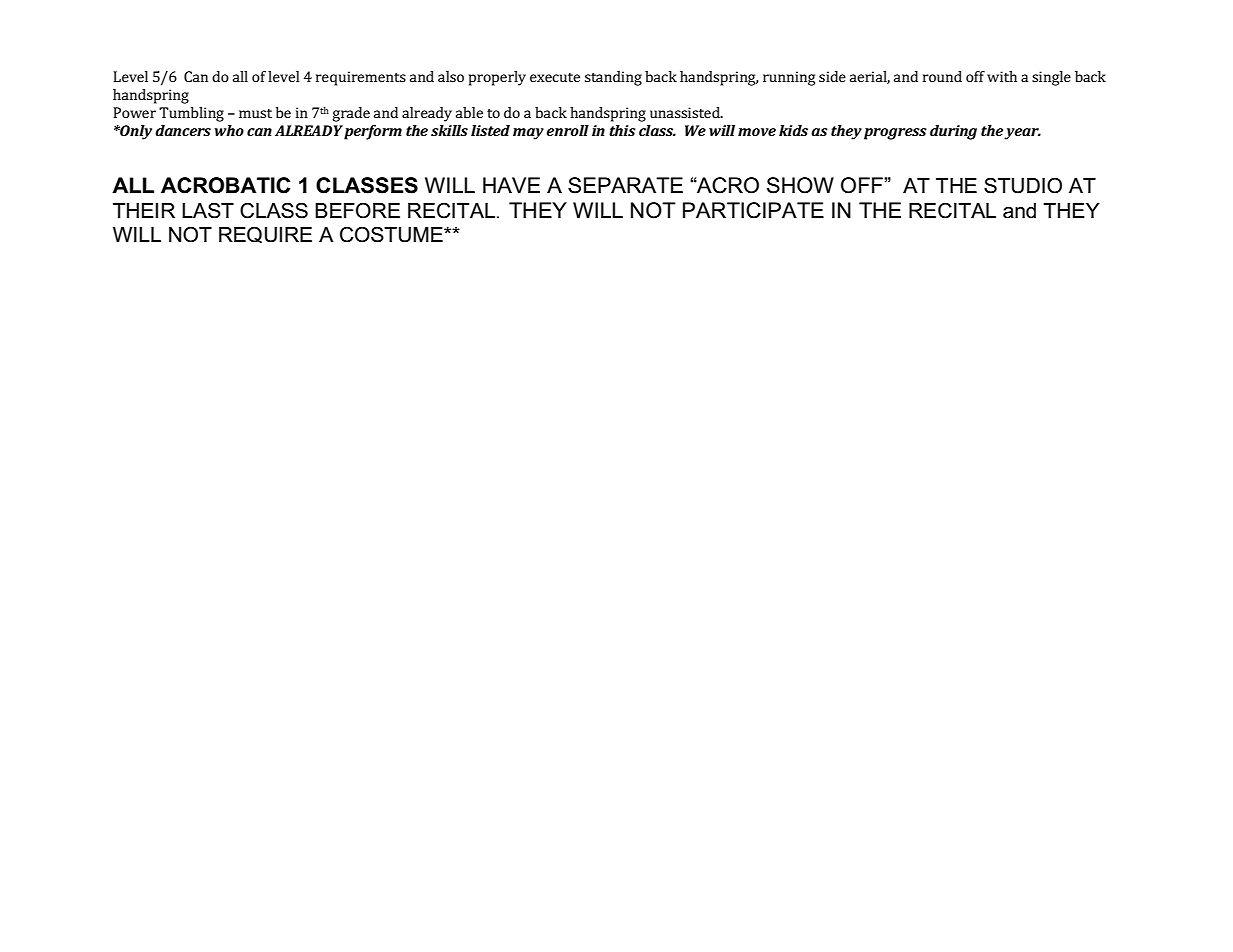 This screenshot has width=1233, height=952. I want to click on COSTUME, so click(392, 234).
